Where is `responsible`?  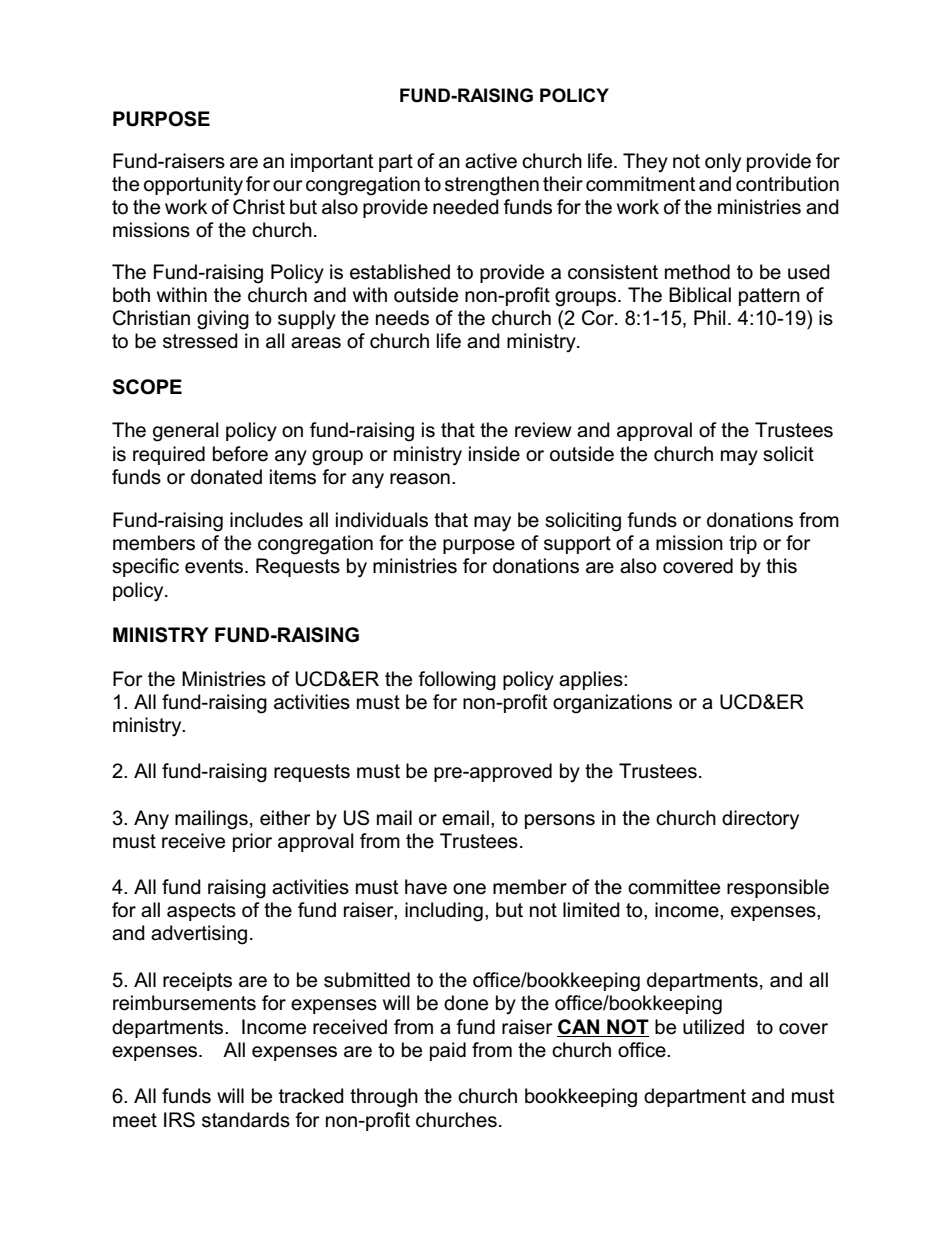
responsible is located at coordinates (778, 888).
